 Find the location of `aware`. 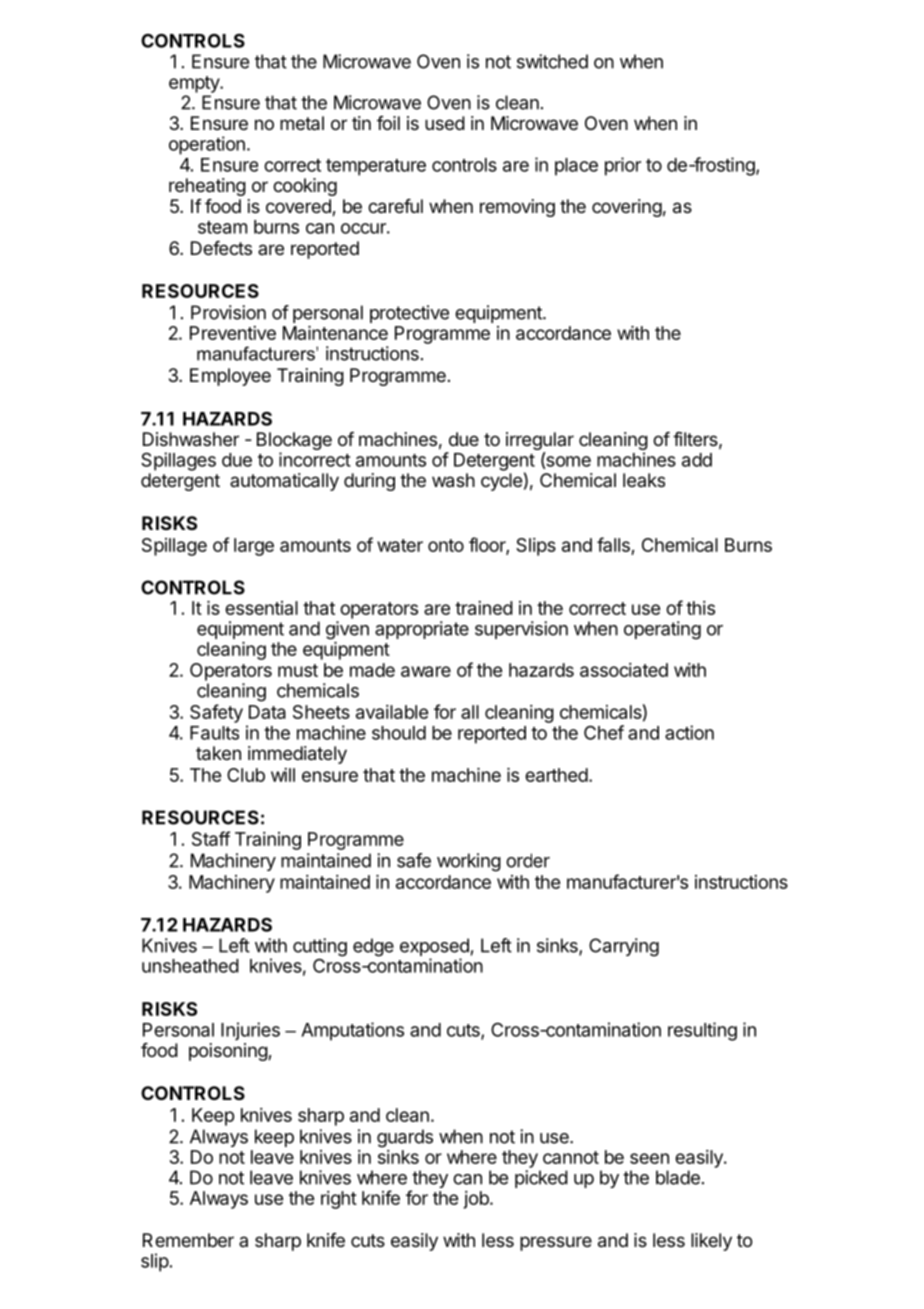

aware is located at coordinates (426, 671).
